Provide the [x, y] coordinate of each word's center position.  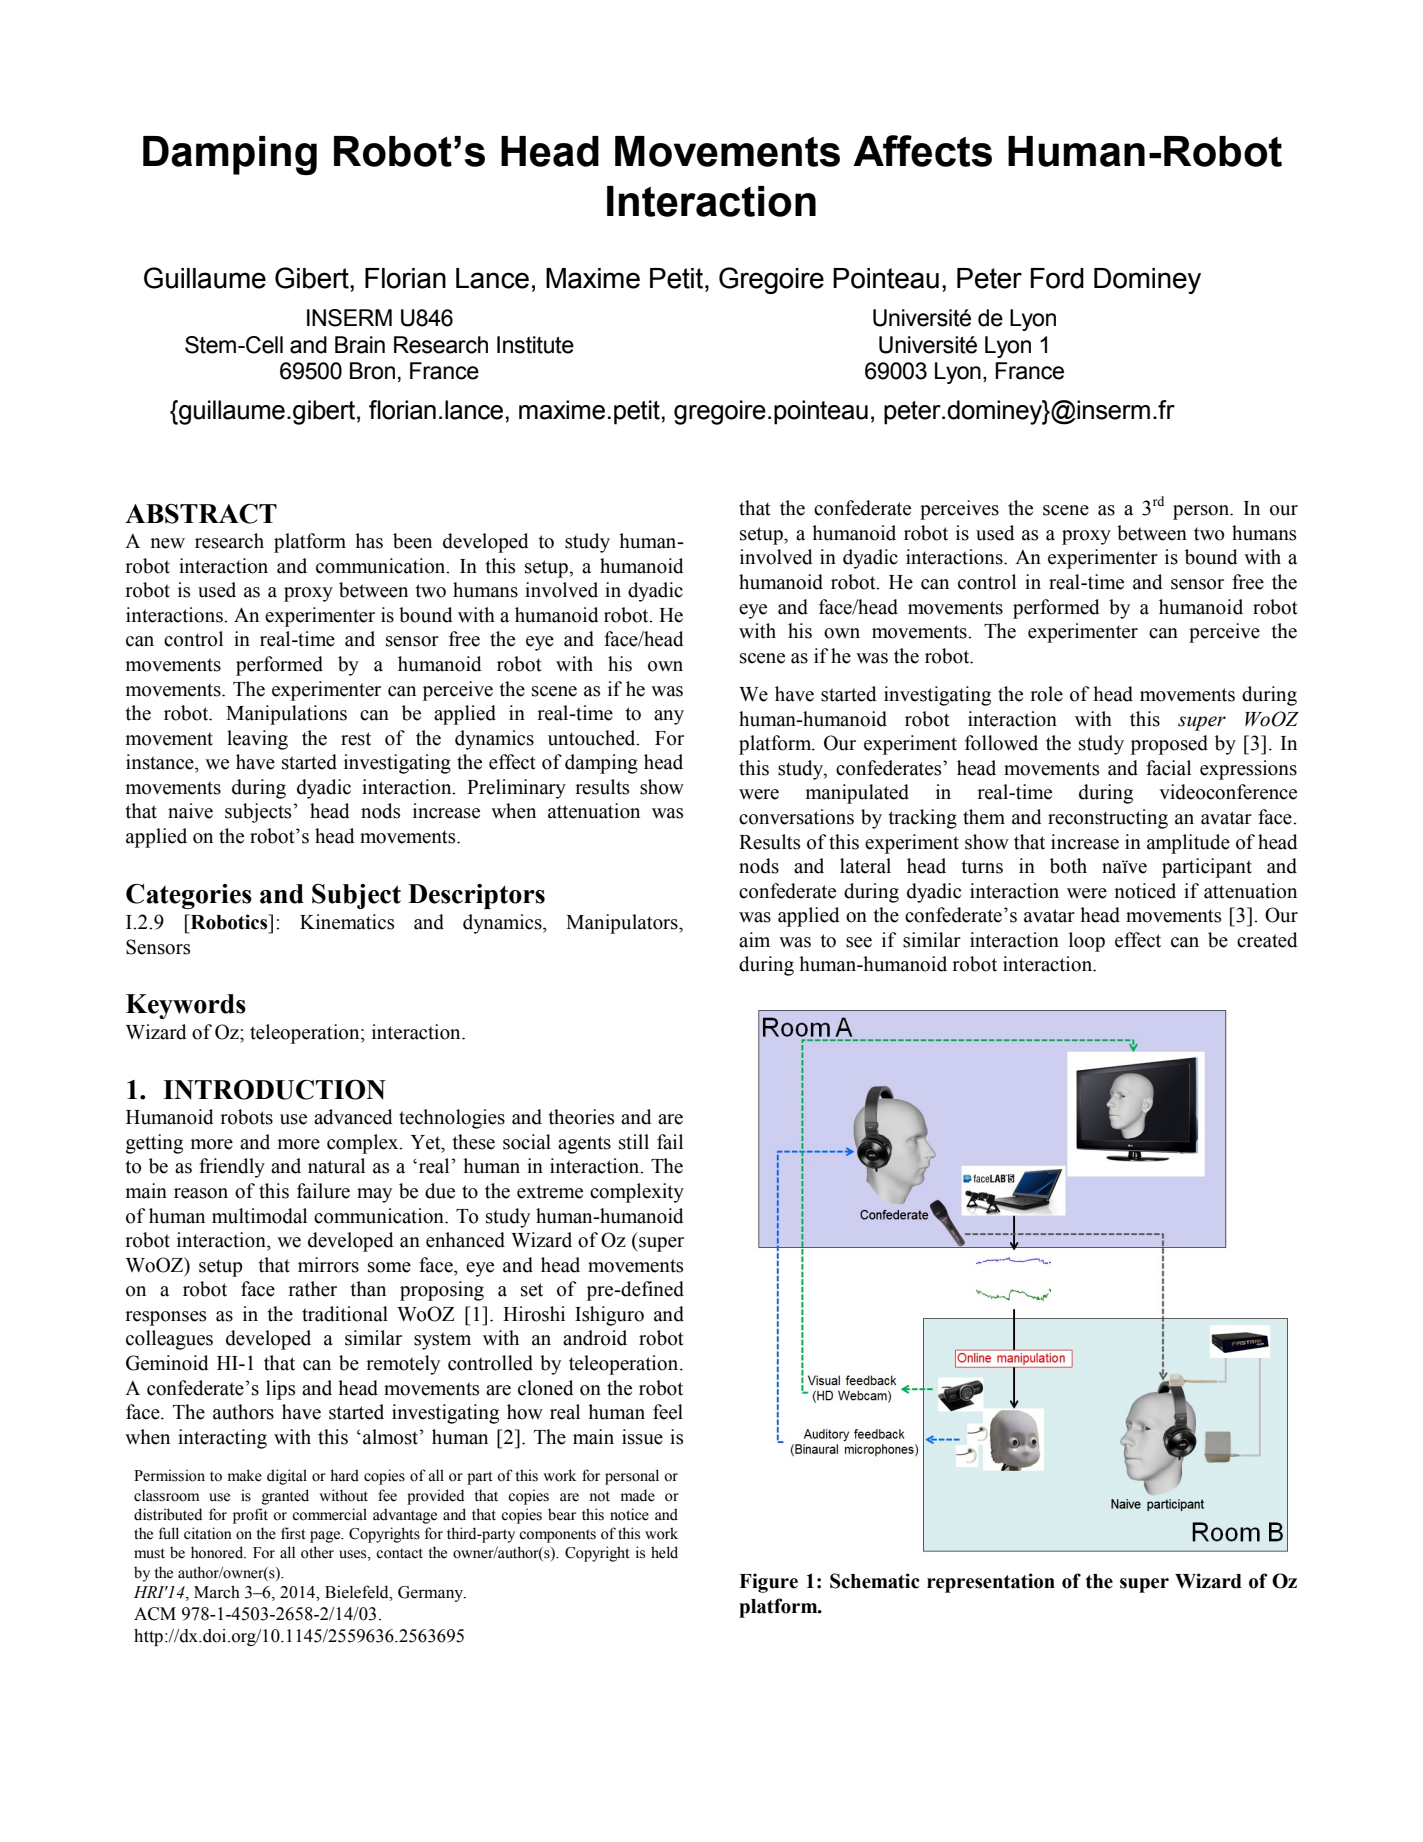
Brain [360, 345]
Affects [922, 151]
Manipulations [286, 715]
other [317, 1552]
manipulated [857, 794]
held [664, 1552]
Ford [1057, 278]
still [634, 1142]
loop [1087, 942]
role [1046, 694]
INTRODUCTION [274, 1089]
